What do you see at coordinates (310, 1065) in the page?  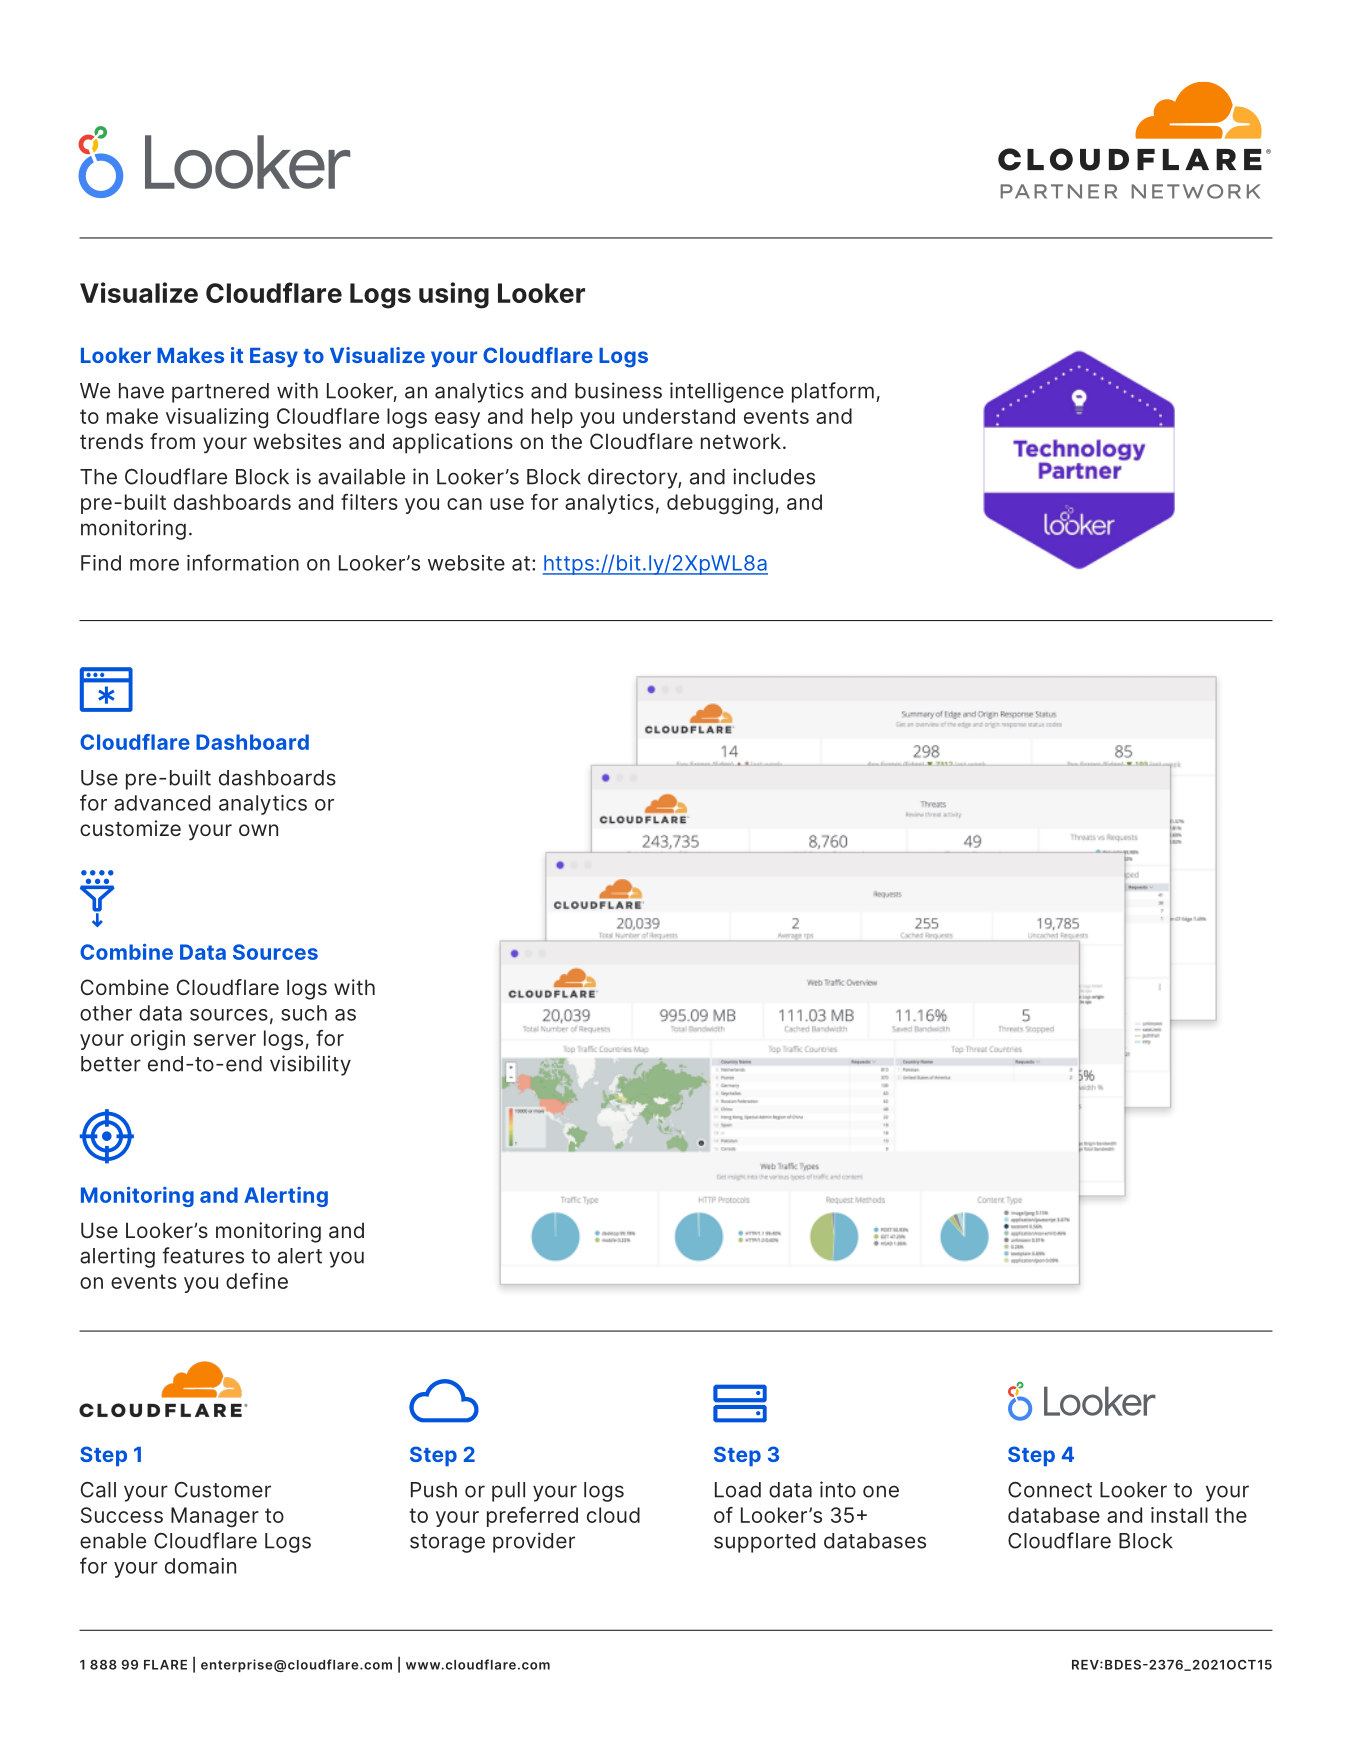 I see `visibility` at bounding box center [310, 1065].
